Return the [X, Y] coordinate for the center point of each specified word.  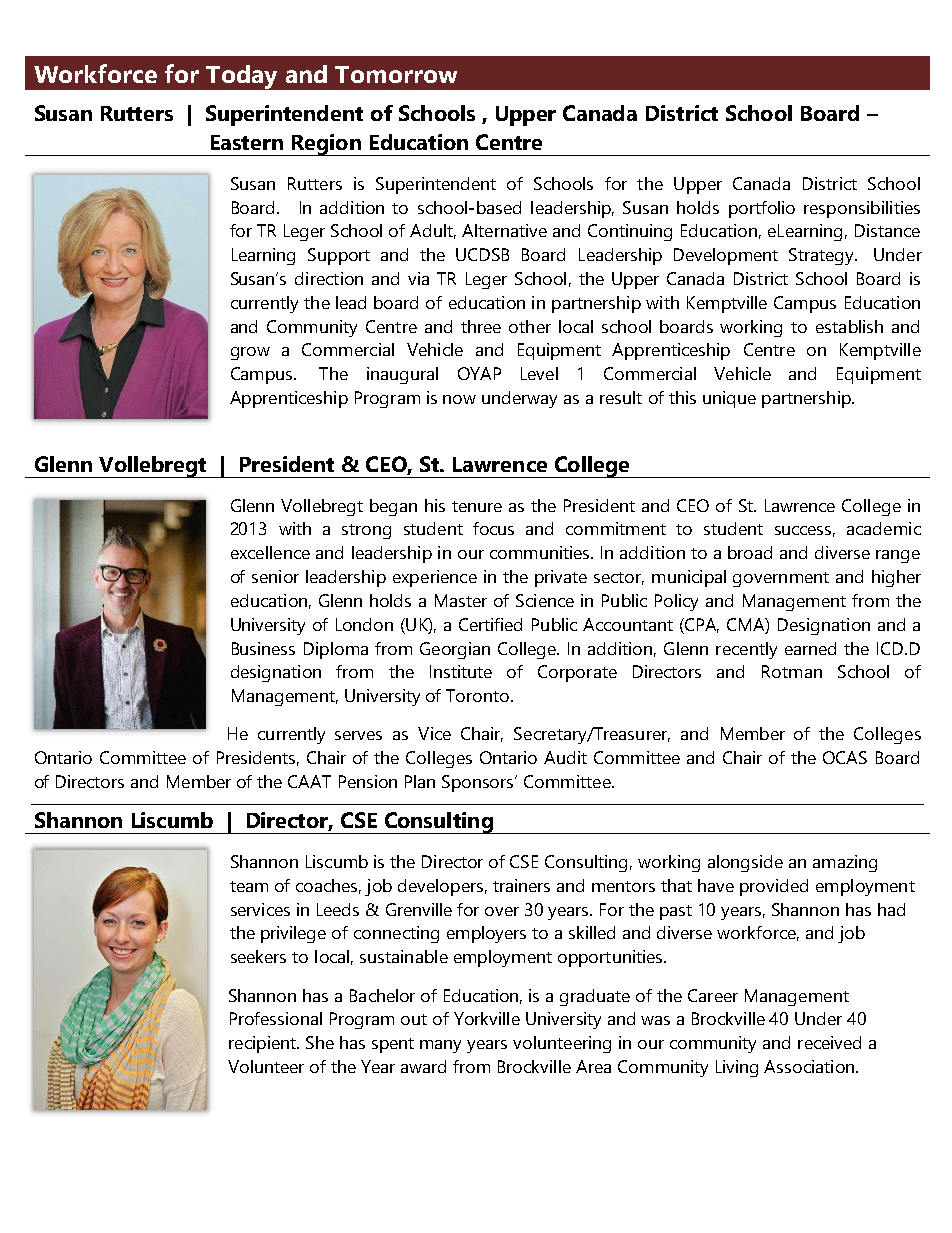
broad [750, 552]
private [561, 578]
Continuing [630, 232]
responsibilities [862, 209]
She [320, 1042]
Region [326, 145]
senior [275, 576]
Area [593, 1066]
